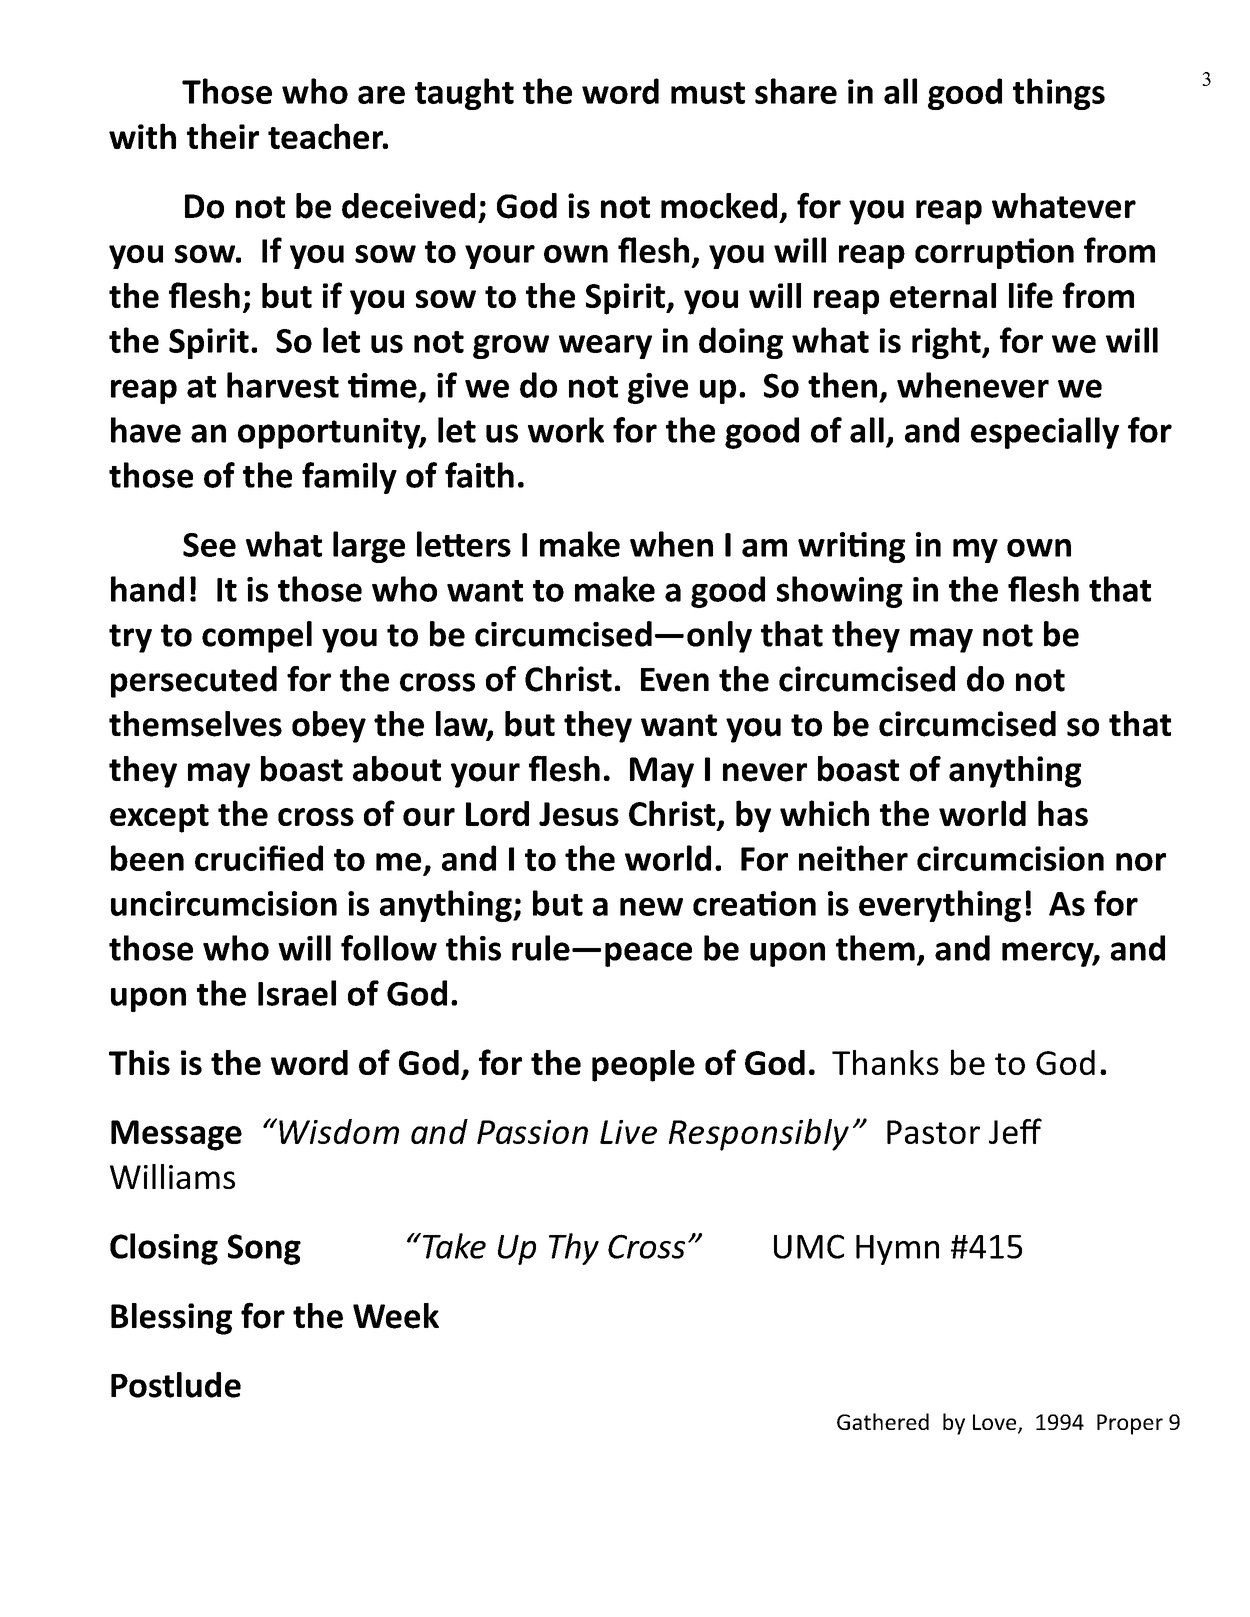 The image size is (1250, 1617). I want to click on things, so click(1059, 94).
